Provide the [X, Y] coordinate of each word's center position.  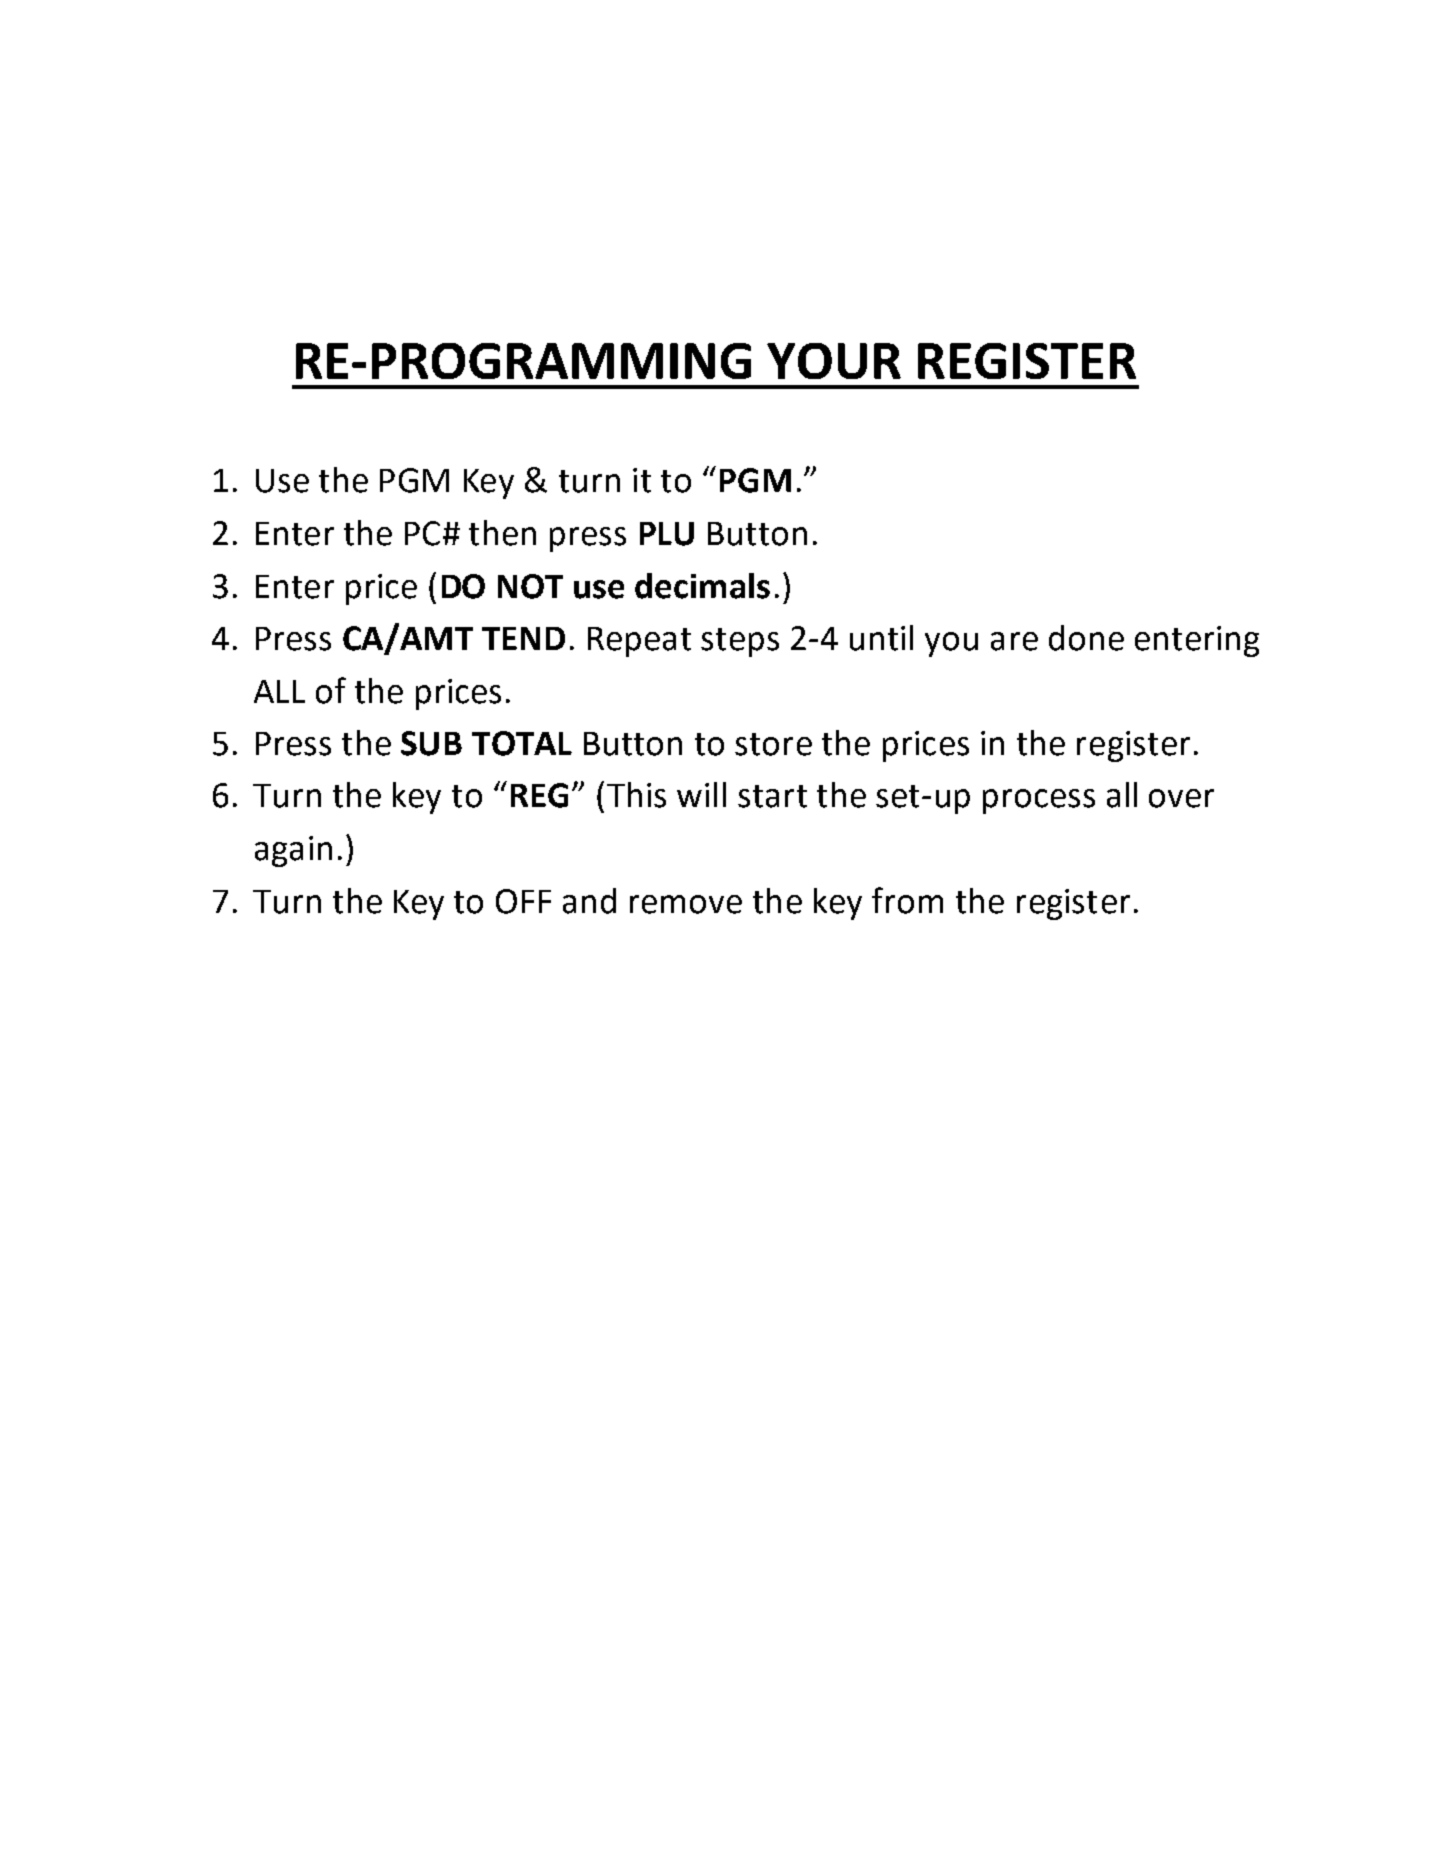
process [1039, 801]
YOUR [834, 361]
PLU [667, 534]
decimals [702, 586]
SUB [431, 743]
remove [686, 904]
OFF [523, 901]
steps [740, 642]
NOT [530, 586]
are [1014, 641]
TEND [523, 638]
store [773, 744]
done [1086, 638]
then [502, 533]
